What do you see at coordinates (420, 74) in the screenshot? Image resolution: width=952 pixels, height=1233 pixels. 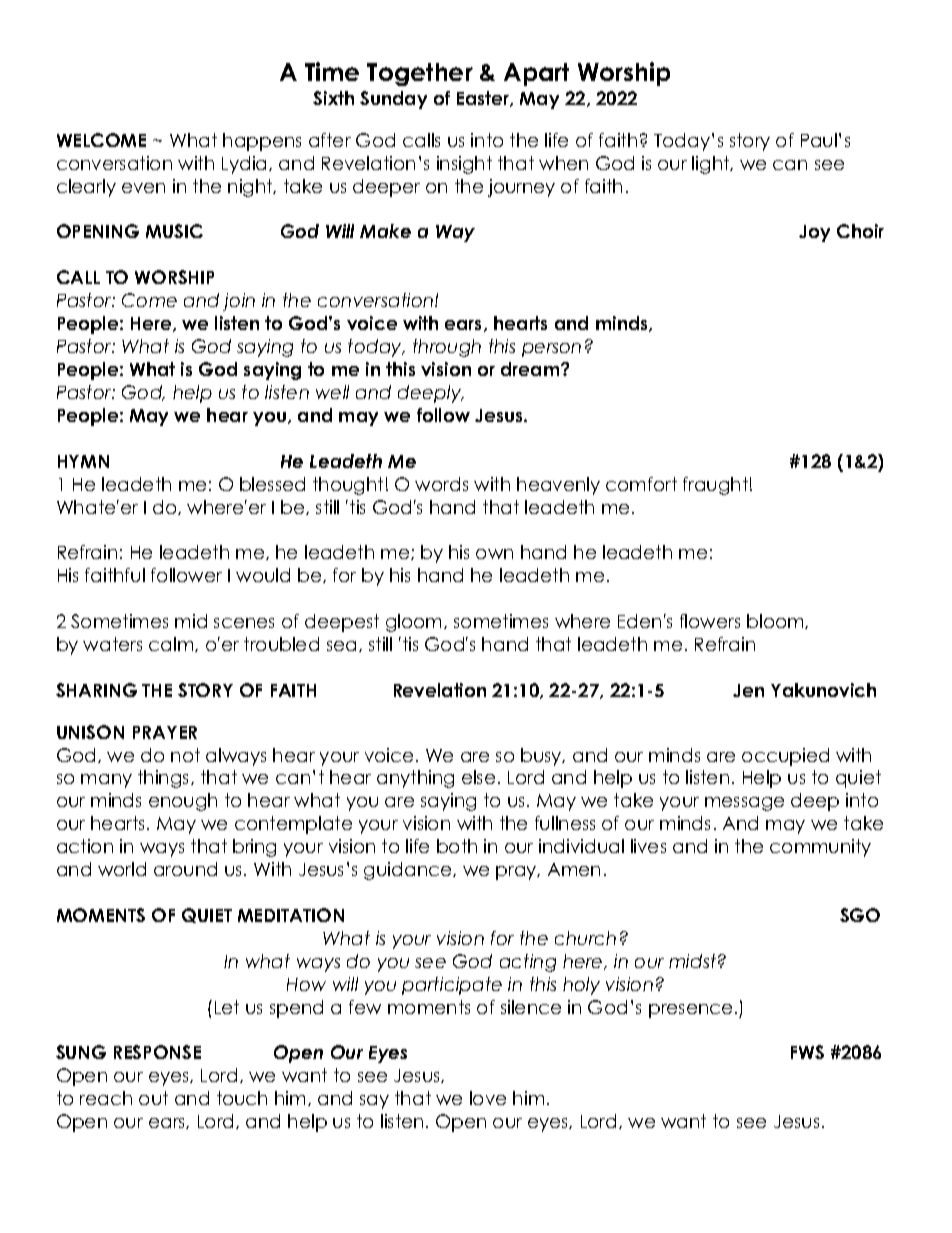 I see `Together` at bounding box center [420, 74].
